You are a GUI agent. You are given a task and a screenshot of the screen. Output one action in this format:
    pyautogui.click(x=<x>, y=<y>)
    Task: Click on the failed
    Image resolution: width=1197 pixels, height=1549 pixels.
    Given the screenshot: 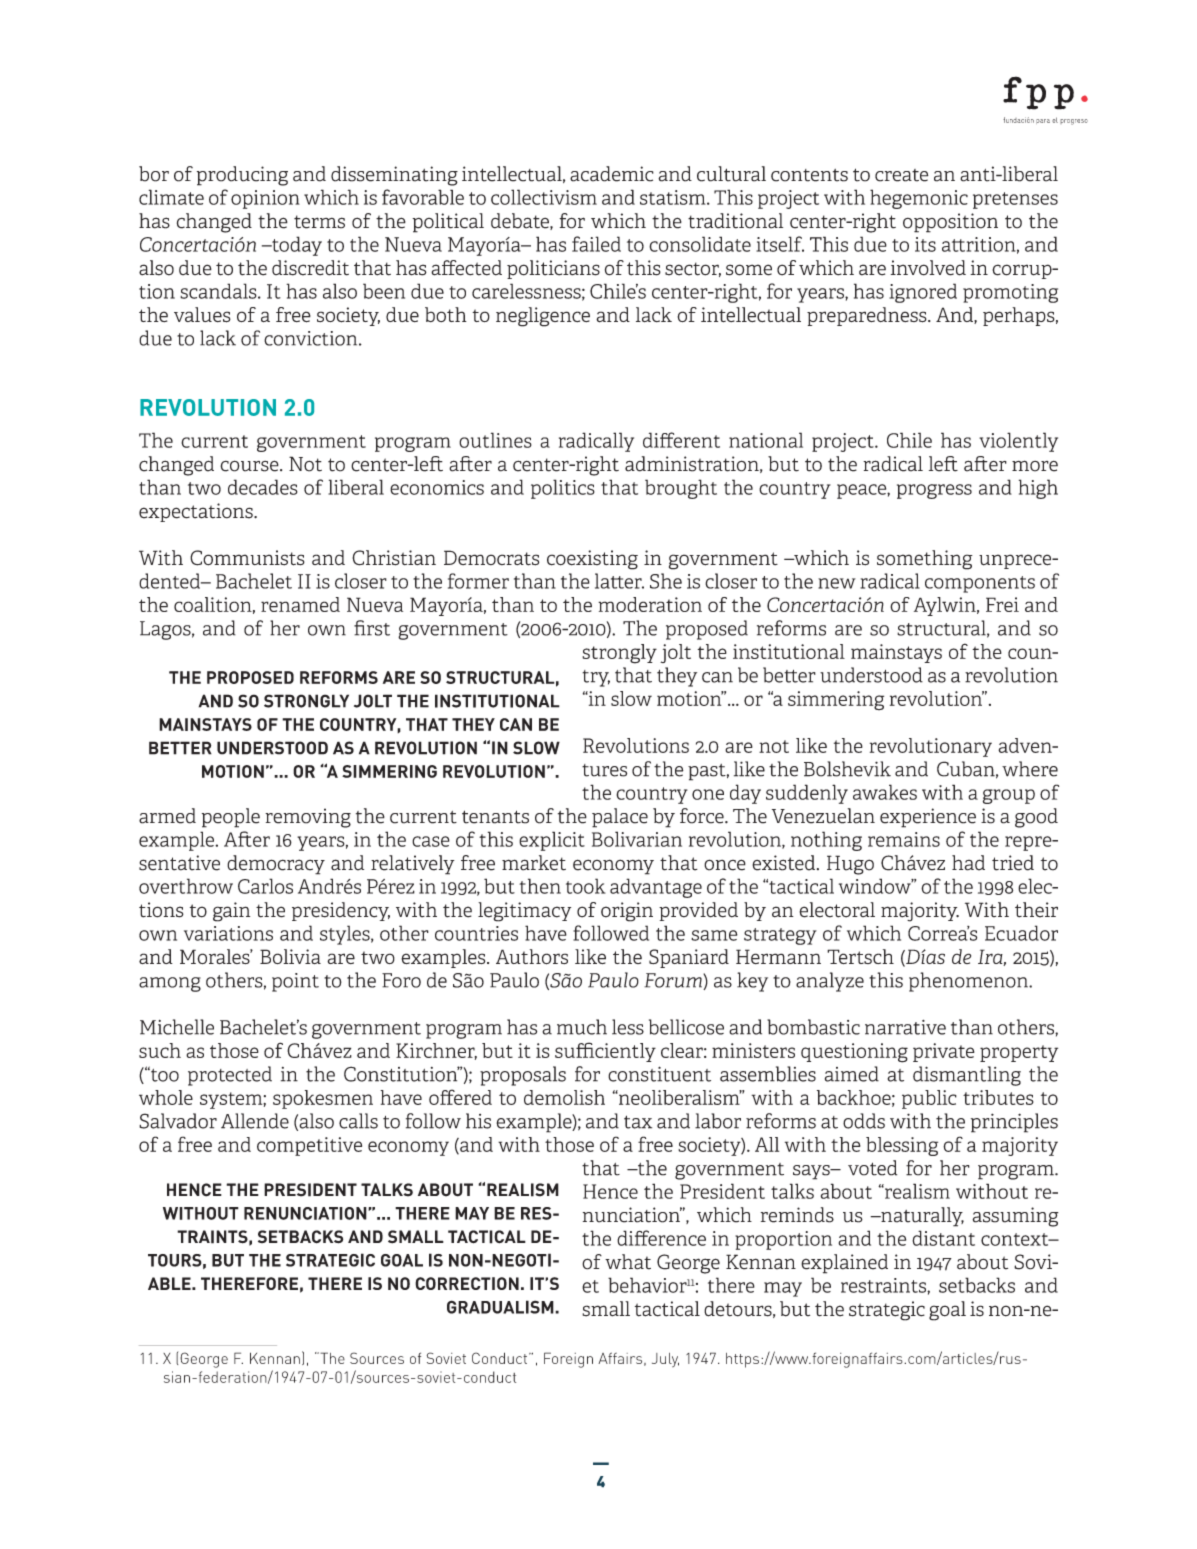 What is the action you would take?
    pyautogui.click(x=596, y=244)
